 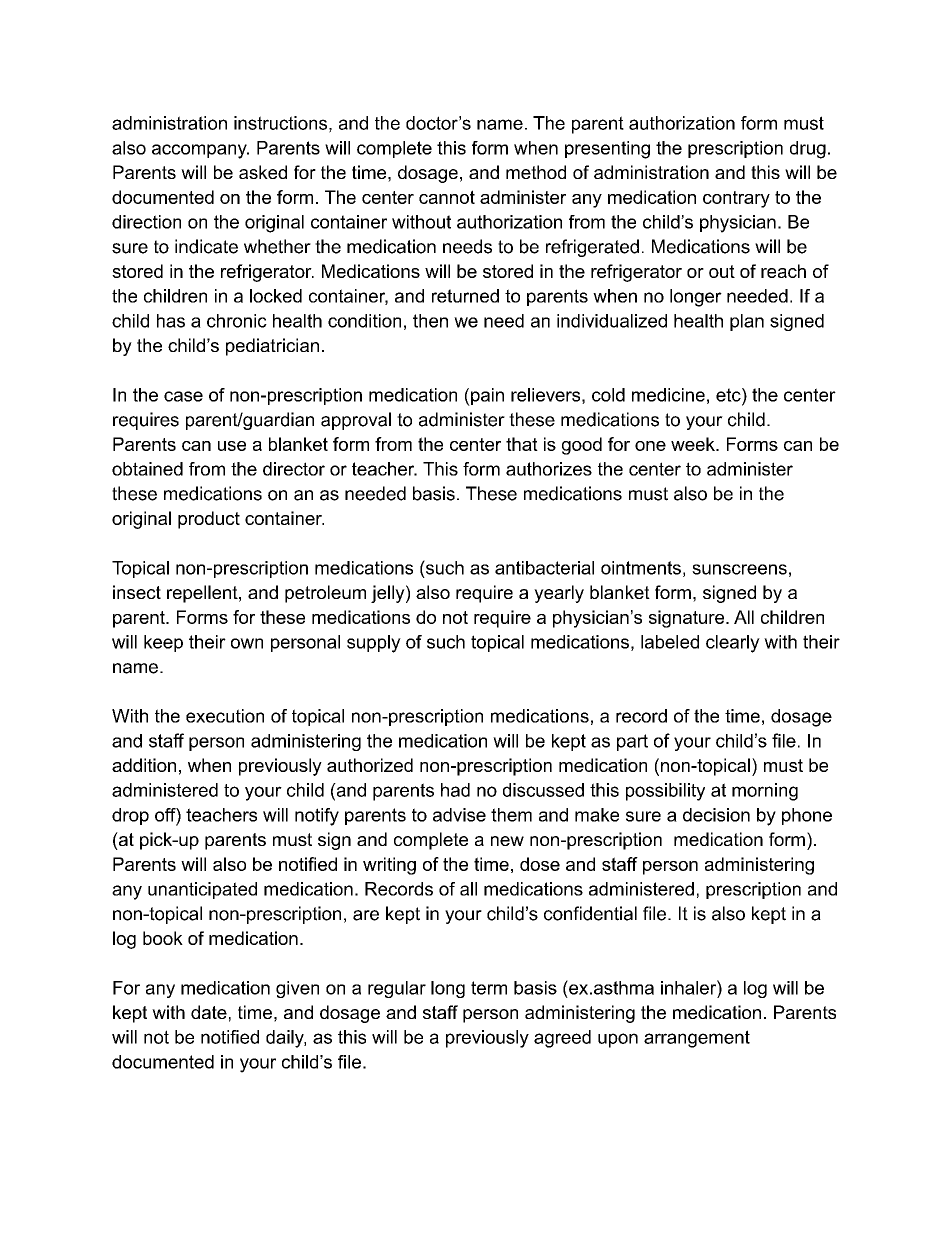 I want to click on date, so click(x=209, y=1012).
